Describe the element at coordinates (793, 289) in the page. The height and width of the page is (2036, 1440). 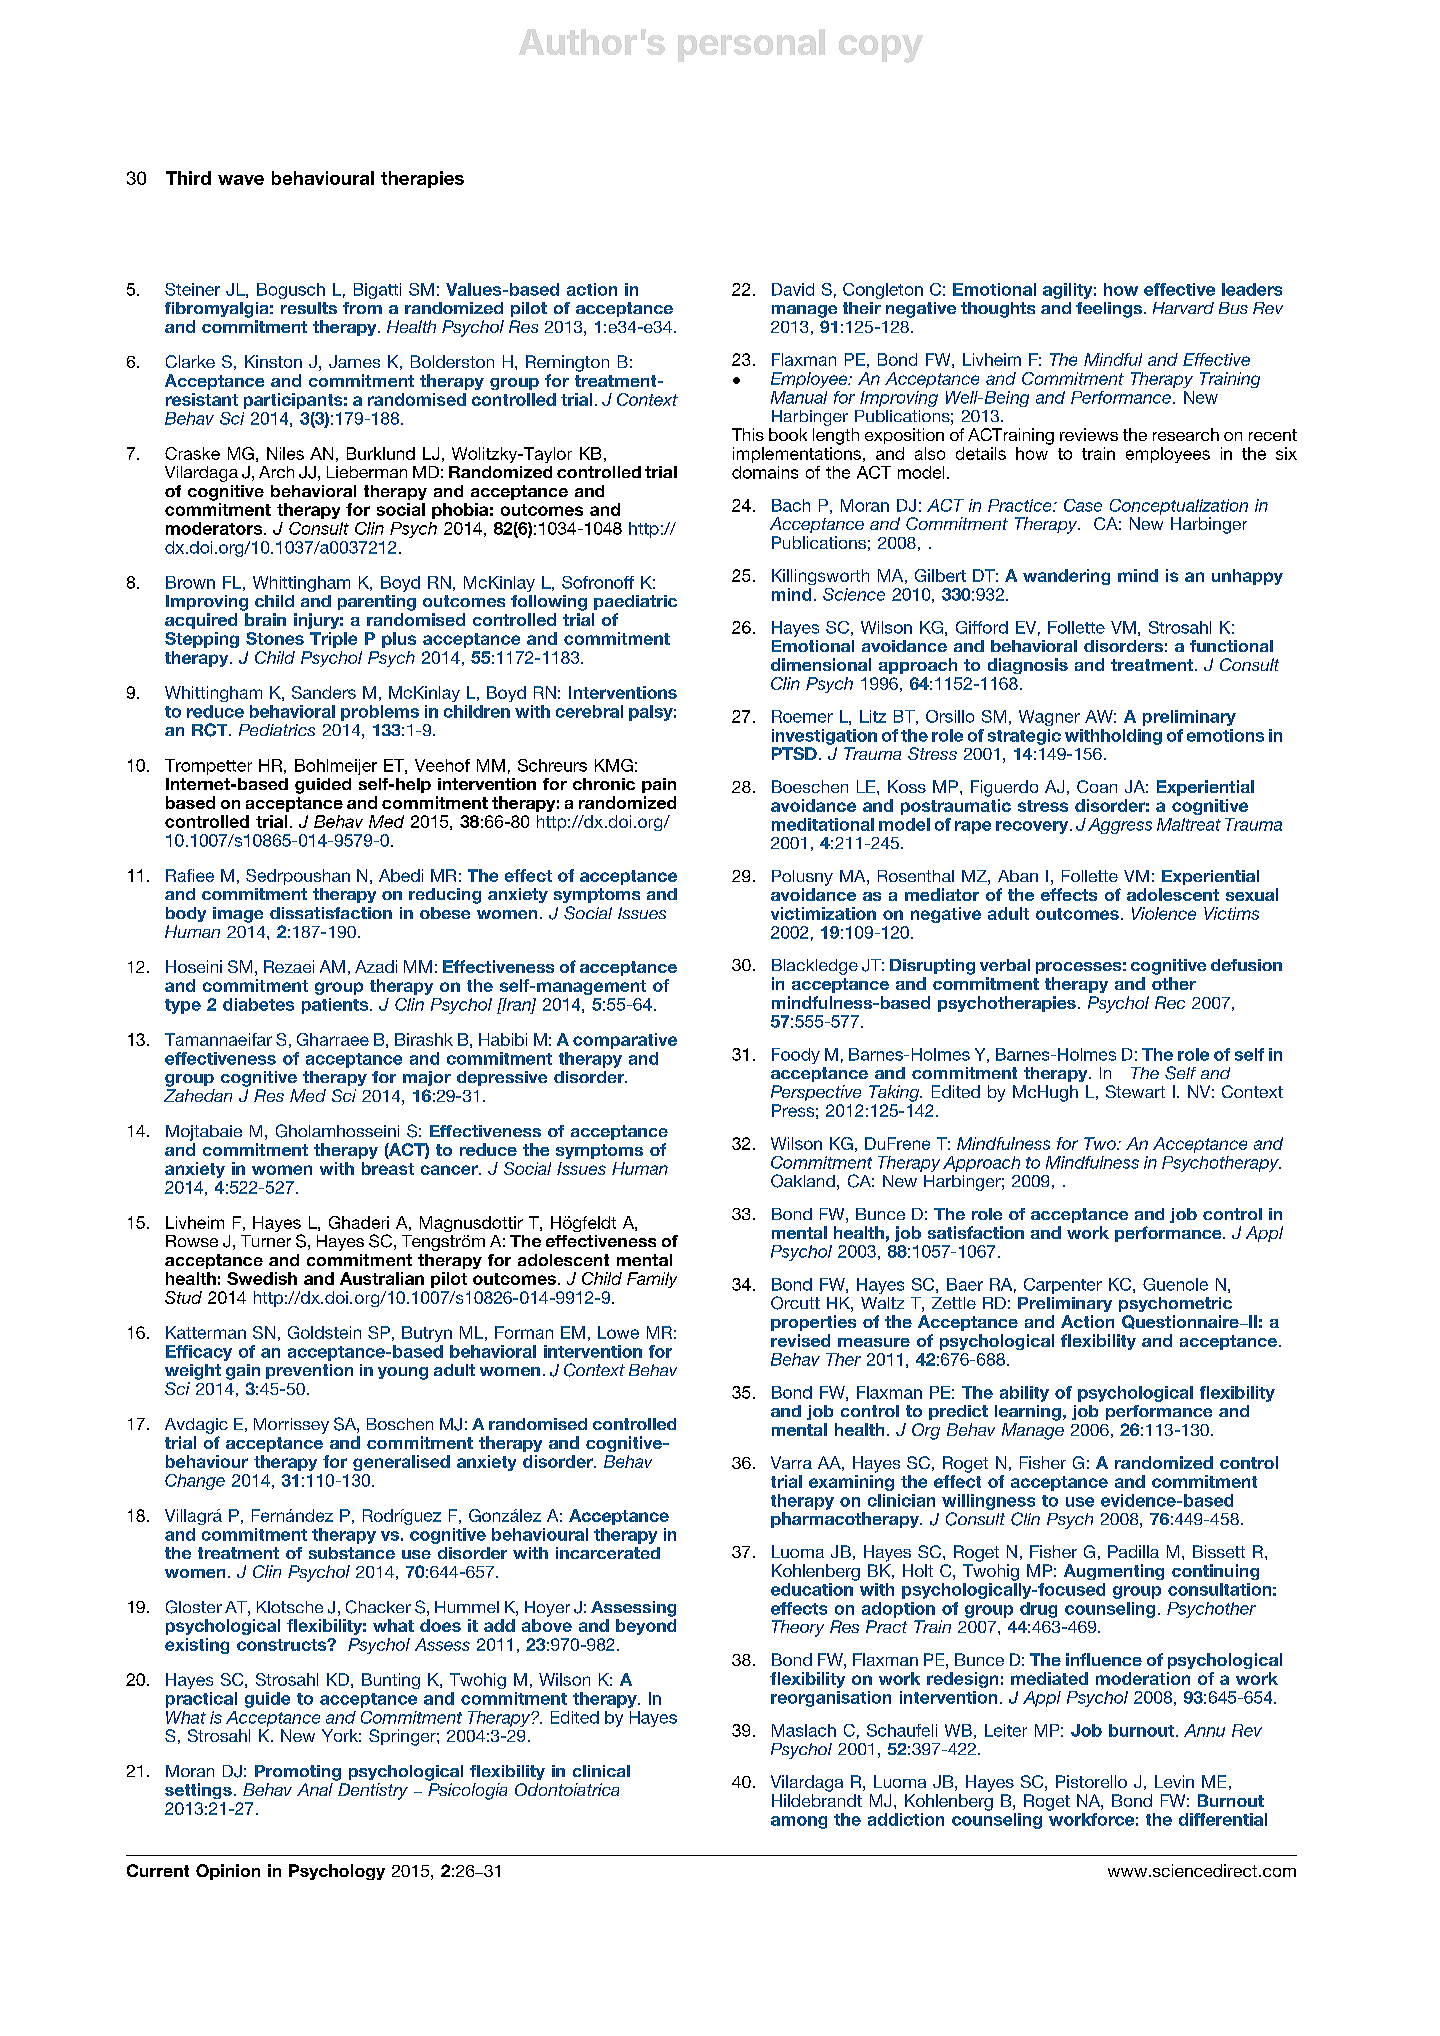
I see `David` at that location.
